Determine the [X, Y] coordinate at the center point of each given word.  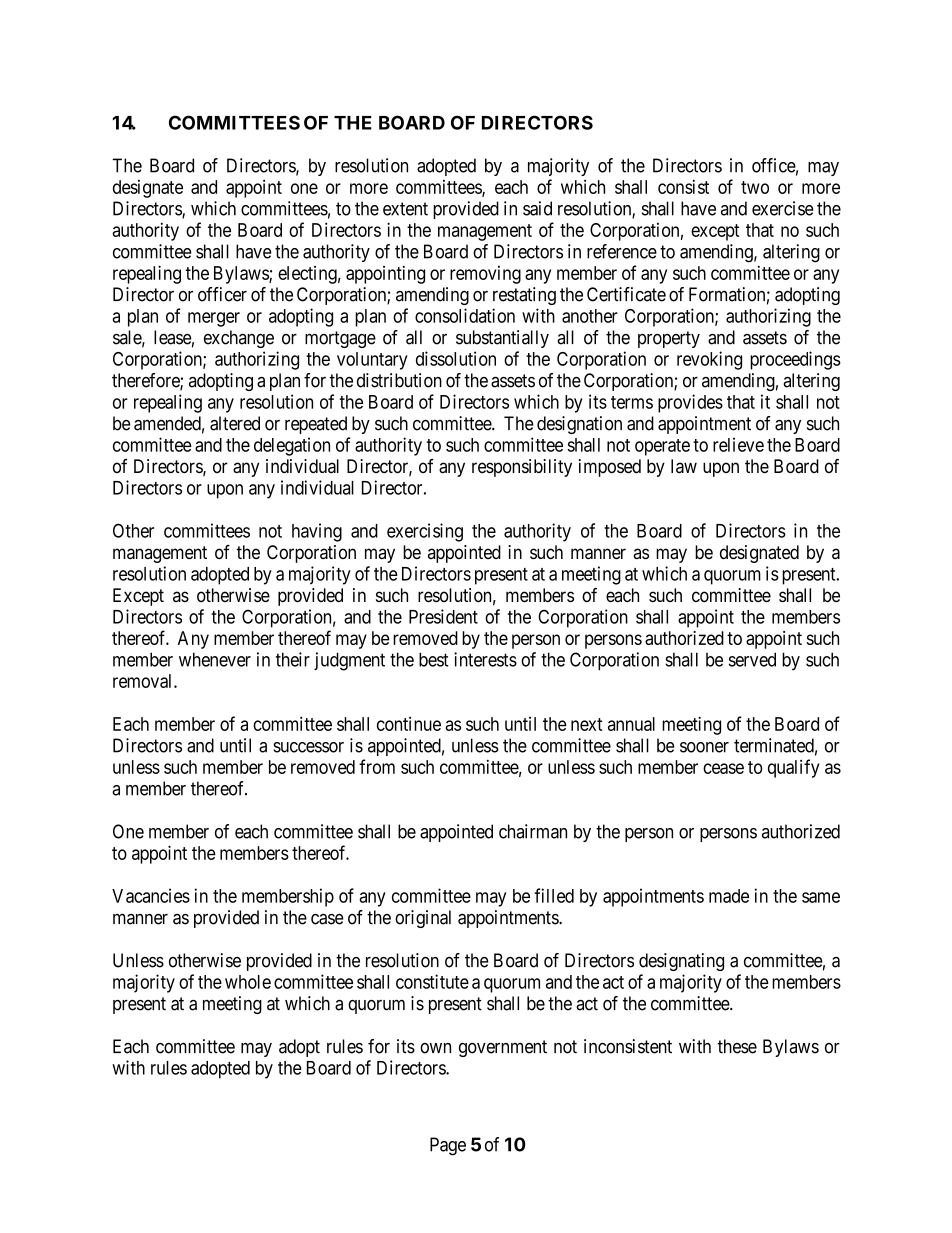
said [537, 208]
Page [448, 1146]
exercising [425, 532]
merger [214, 319]
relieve [738, 444]
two [755, 187]
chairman [533, 831]
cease [723, 768]
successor [308, 747]
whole [248, 982]
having [317, 532]
